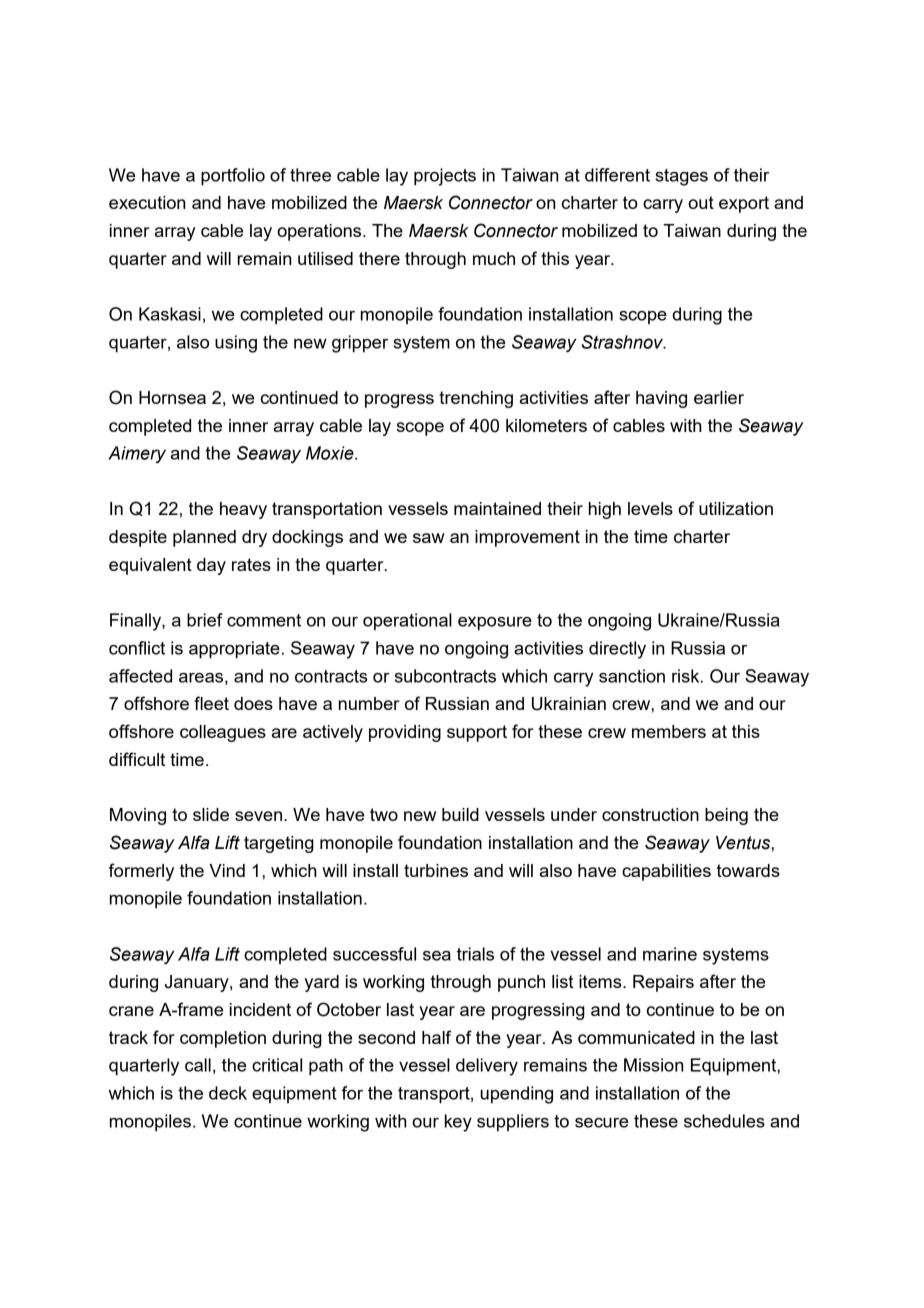 The image size is (924, 1308). I want to click on sanction, so click(632, 676).
